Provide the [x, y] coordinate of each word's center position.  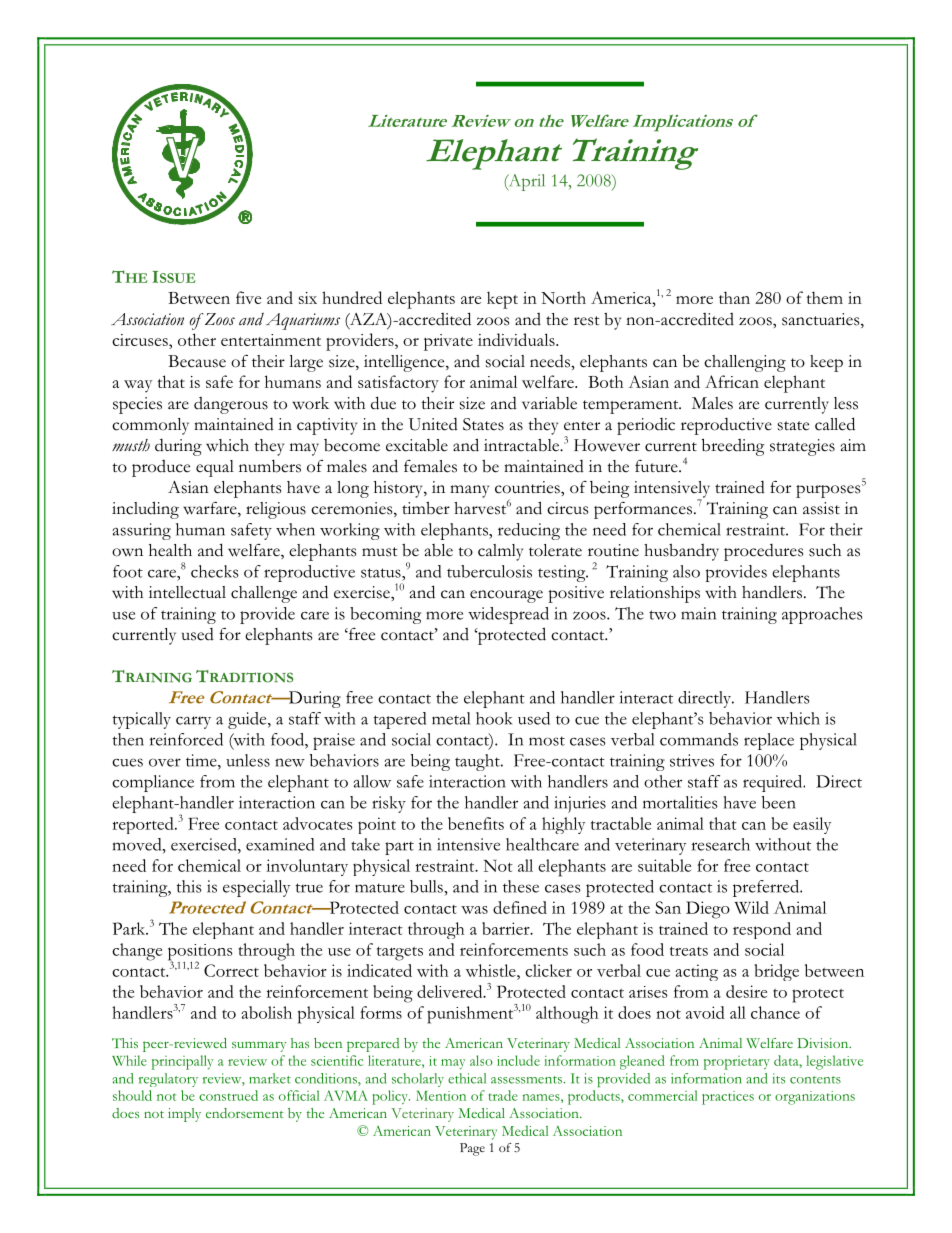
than [734, 297]
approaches [822, 615]
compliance [153, 783]
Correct [231, 970]
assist [821, 508]
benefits [476, 823]
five [248, 297]
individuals [517, 339]
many [469, 491]
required [774, 783]
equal [215, 468]
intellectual [187, 592]
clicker [548, 970]
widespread [508, 615]
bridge [776, 972]
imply [184, 1115]
